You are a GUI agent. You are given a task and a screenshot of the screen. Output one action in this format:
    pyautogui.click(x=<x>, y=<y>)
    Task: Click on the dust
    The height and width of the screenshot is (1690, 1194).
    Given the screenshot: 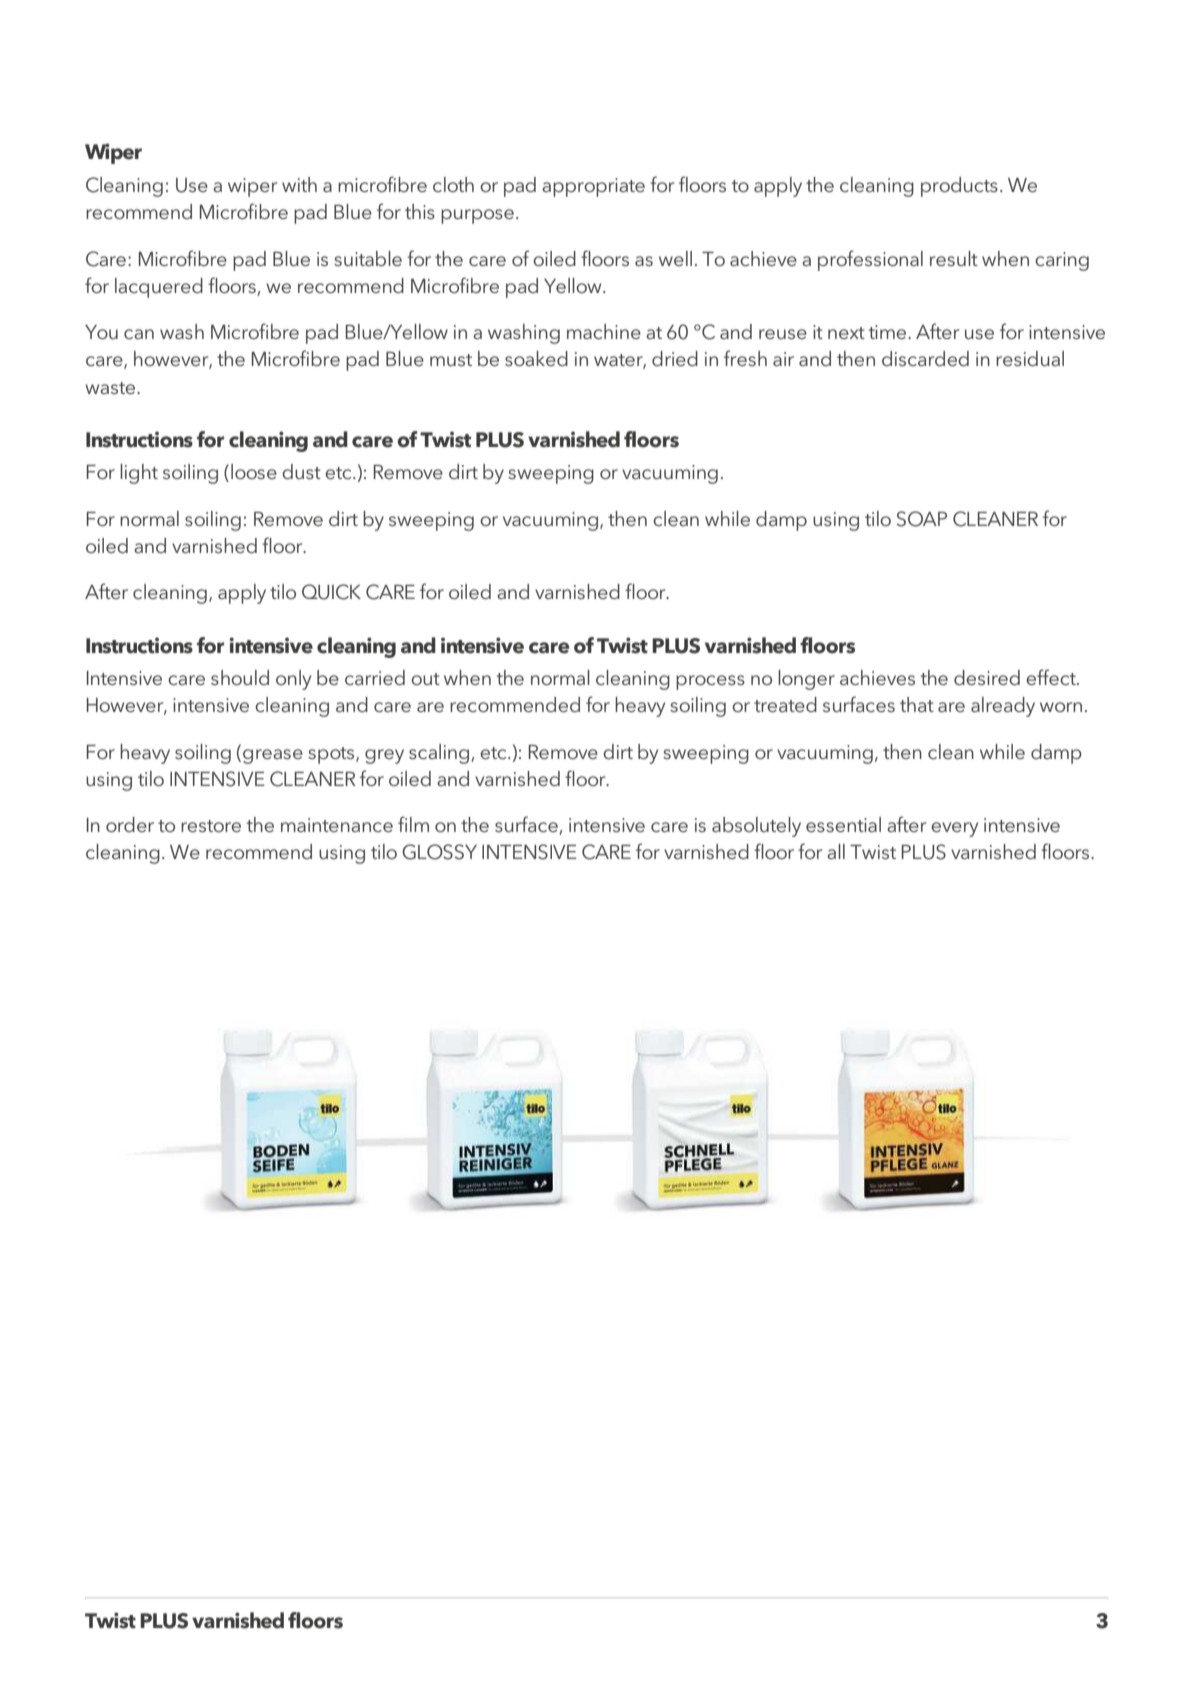 What is the action you would take?
    pyautogui.click(x=301, y=471)
